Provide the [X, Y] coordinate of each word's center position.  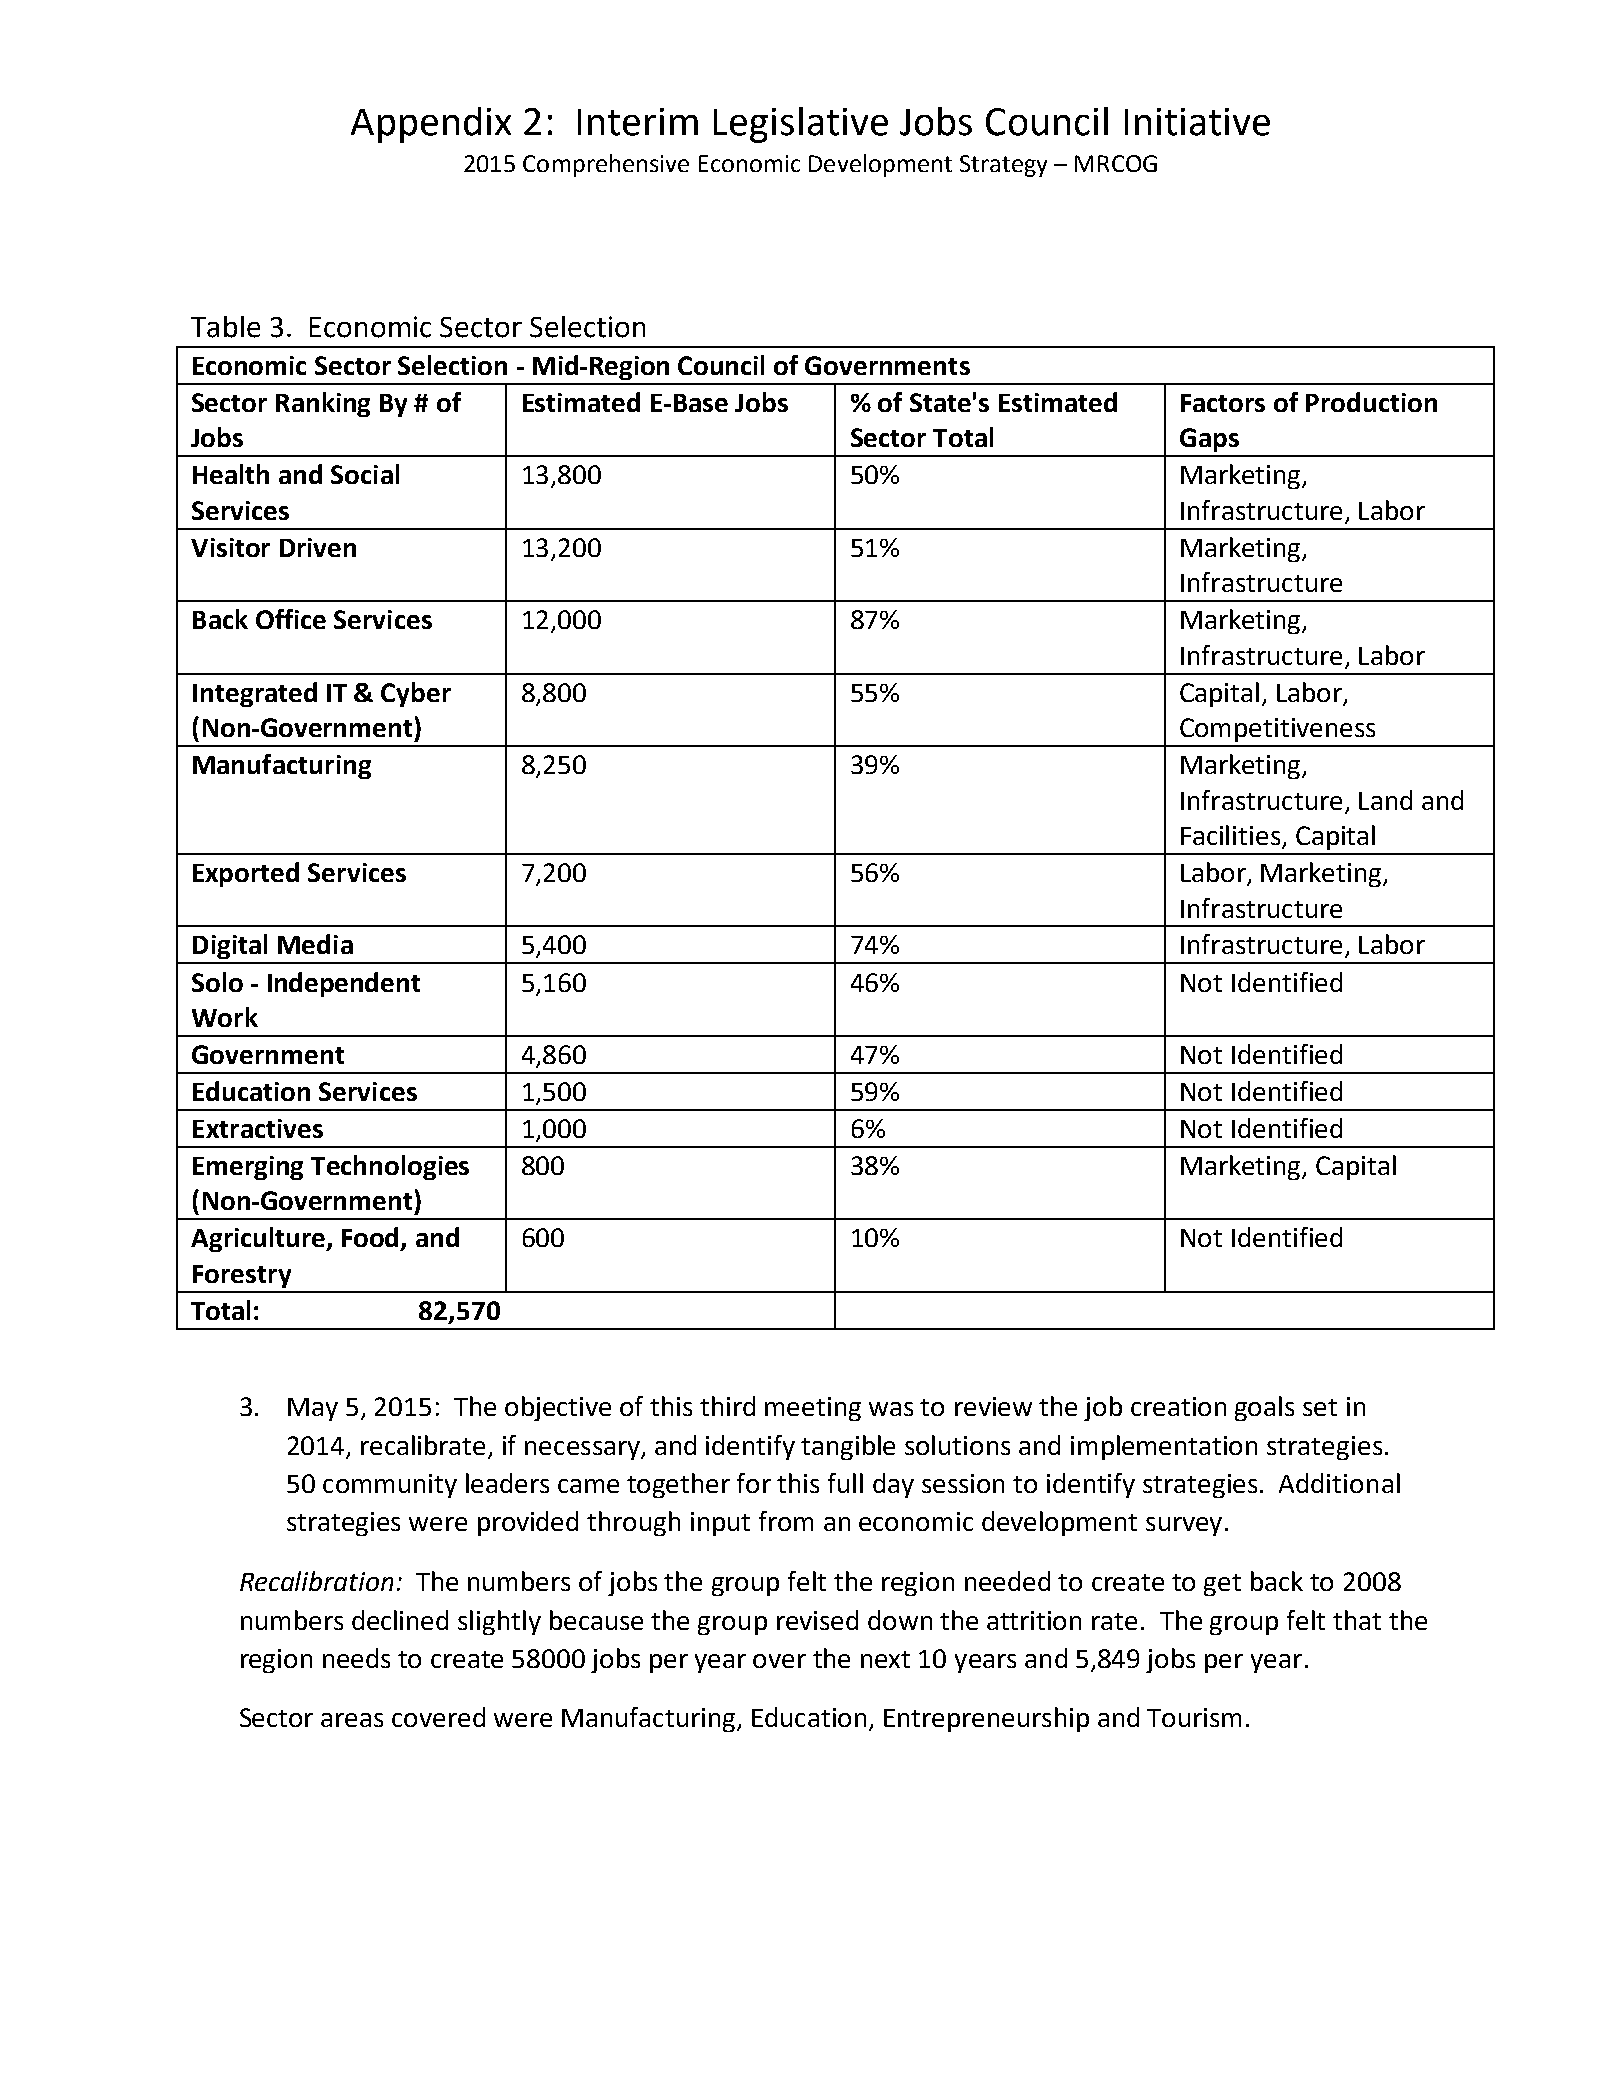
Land [1385, 800]
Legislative [801, 125]
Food [372, 1238]
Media [315, 944]
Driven [318, 547]
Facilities [1232, 836]
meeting [813, 1409]
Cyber [416, 694]
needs [356, 1658]
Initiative [1197, 122]
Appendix [431, 125]
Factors [1223, 403]
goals [1264, 1408]
